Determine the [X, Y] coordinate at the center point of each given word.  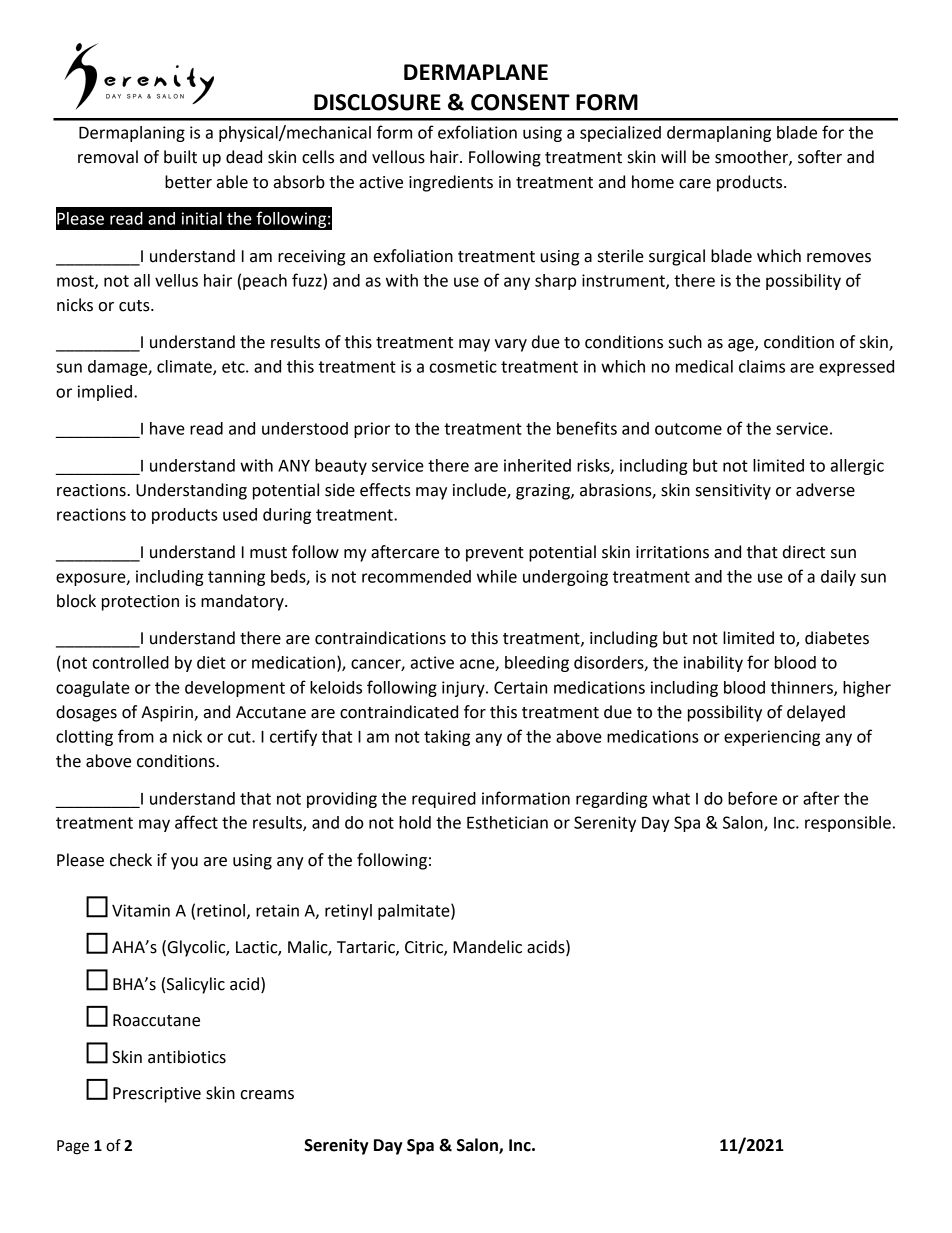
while [497, 576]
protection [140, 603]
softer [820, 157]
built [180, 157]
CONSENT [520, 102]
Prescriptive [157, 1095]
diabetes [837, 638]
